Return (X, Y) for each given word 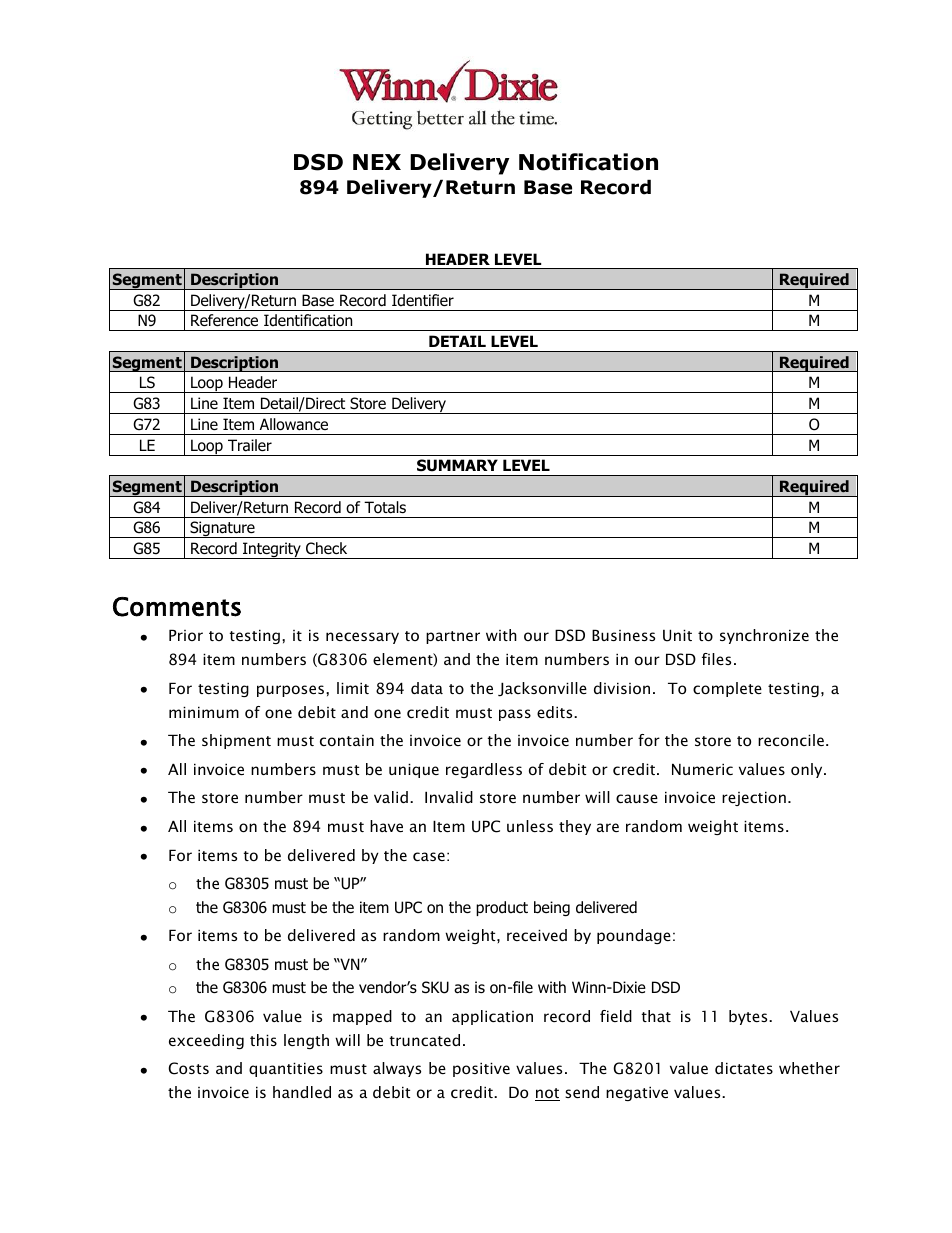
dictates (744, 1068)
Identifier (423, 300)
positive (481, 1069)
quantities (286, 1069)
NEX (377, 162)
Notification (588, 162)
